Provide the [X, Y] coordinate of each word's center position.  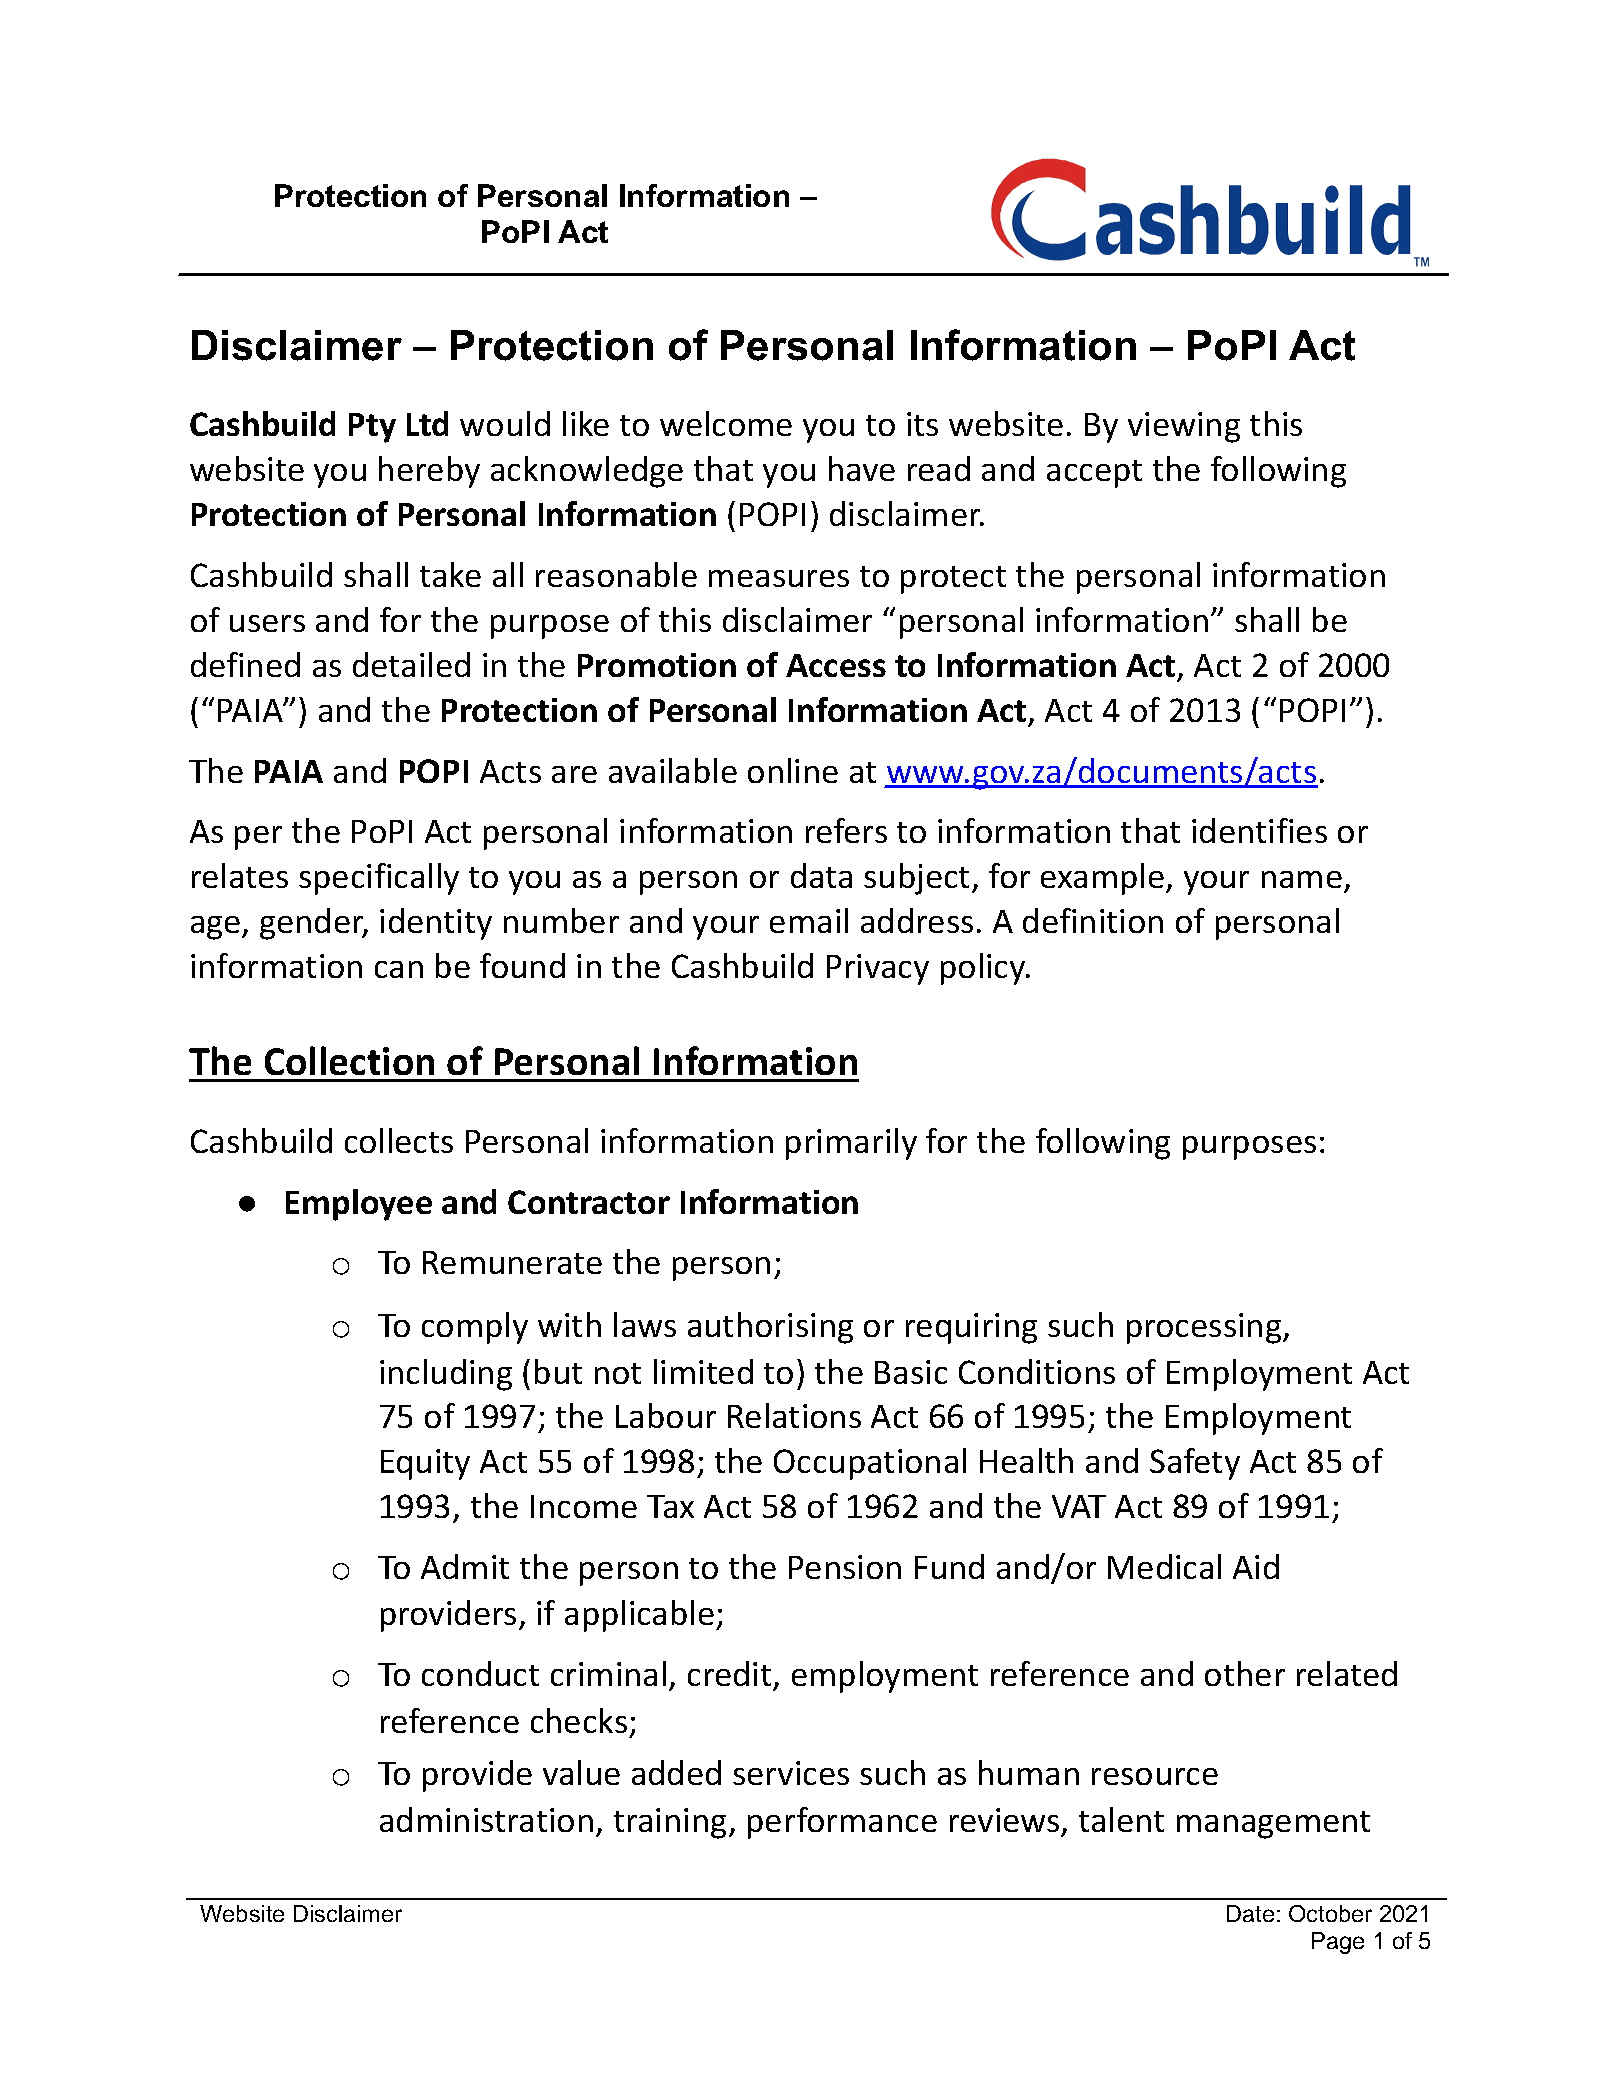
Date [1250, 1913]
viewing [1184, 427]
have [862, 468]
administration [486, 1819]
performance [842, 1823]
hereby [429, 472]
